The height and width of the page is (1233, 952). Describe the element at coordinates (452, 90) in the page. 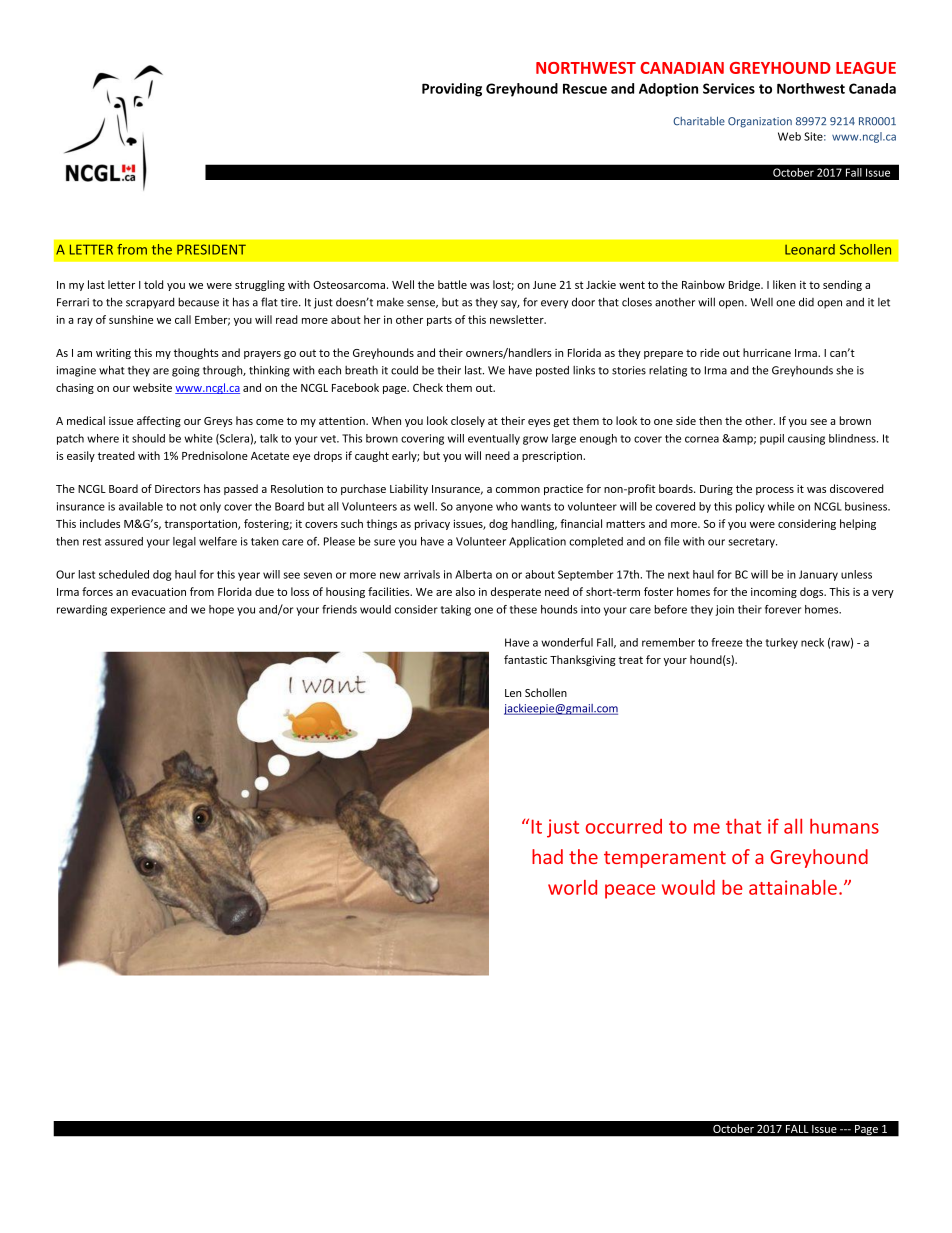

I see `Providing` at that location.
